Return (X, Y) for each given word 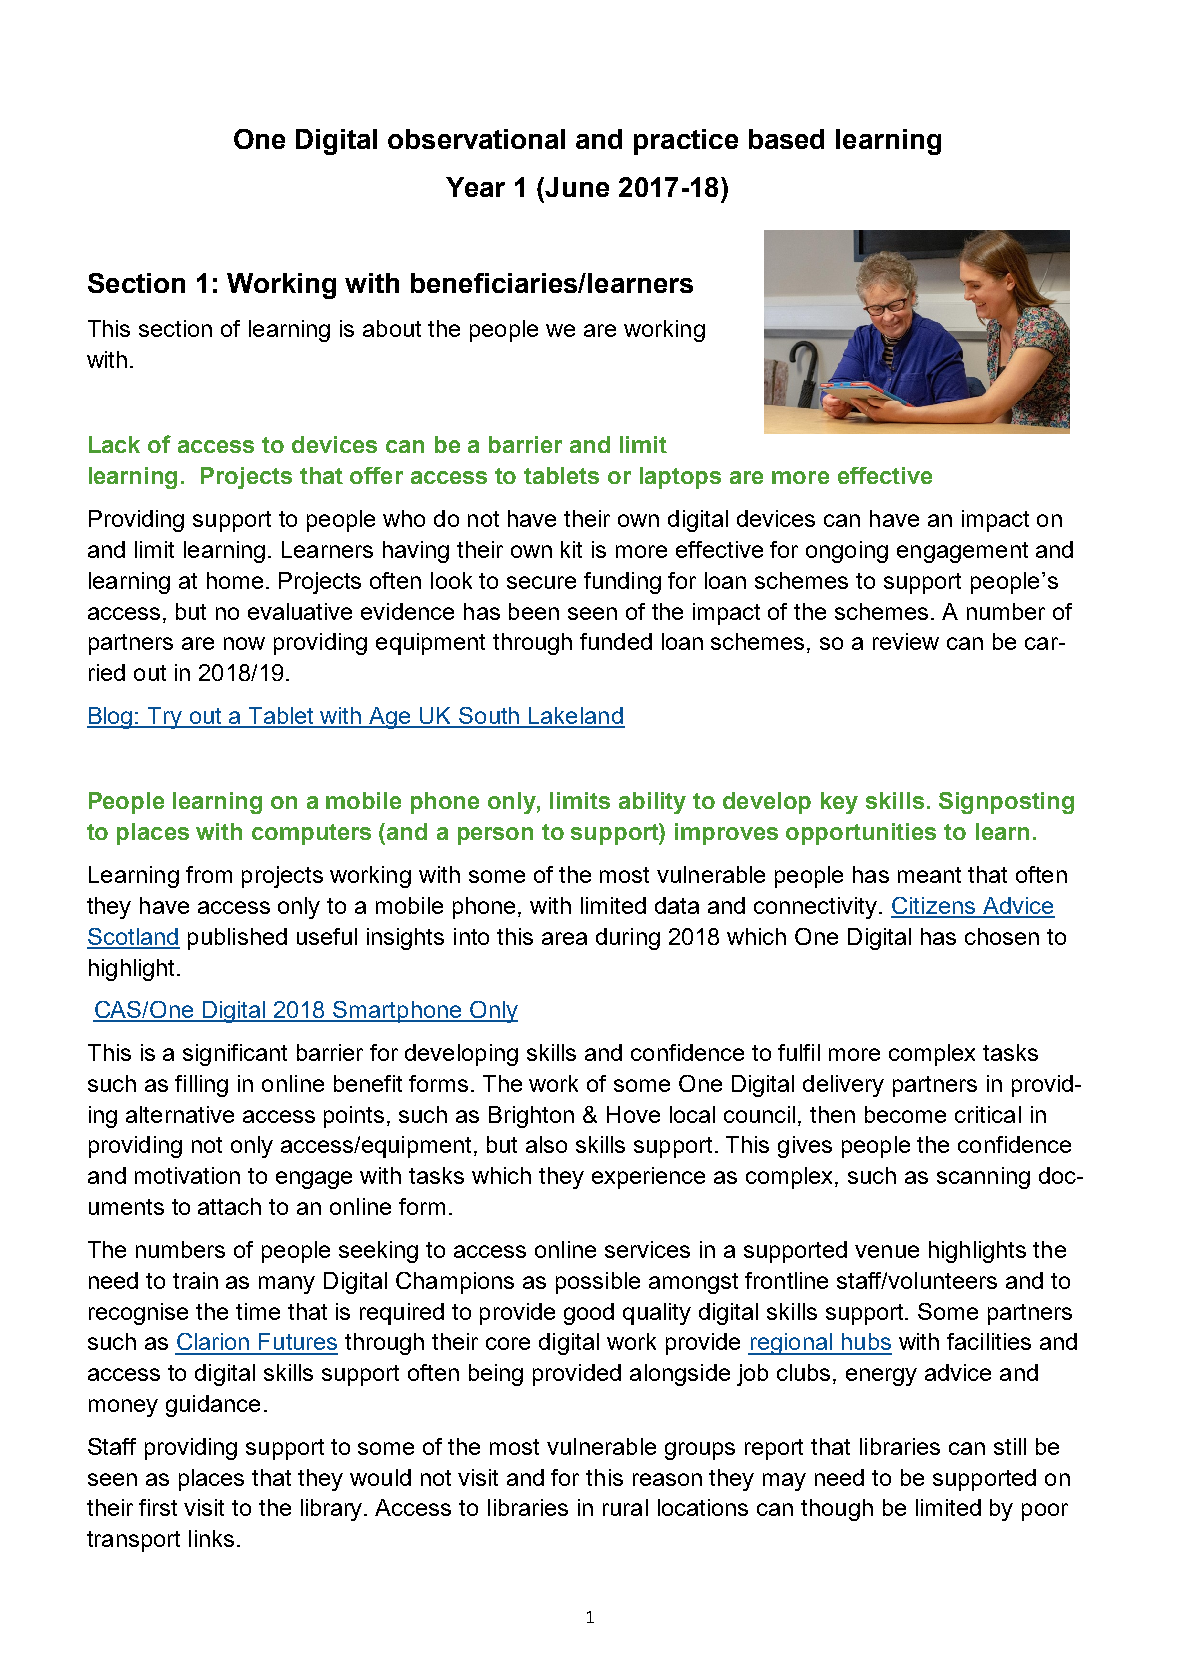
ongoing (847, 552)
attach (229, 1206)
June (576, 187)
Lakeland (576, 717)
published (237, 939)
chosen (1002, 936)
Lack (114, 444)
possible (598, 1283)
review (906, 641)
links (211, 1538)
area (564, 938)
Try (165, 718)
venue (887, 1251)
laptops (680, 478)
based (786, 139)
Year (475, 187)
